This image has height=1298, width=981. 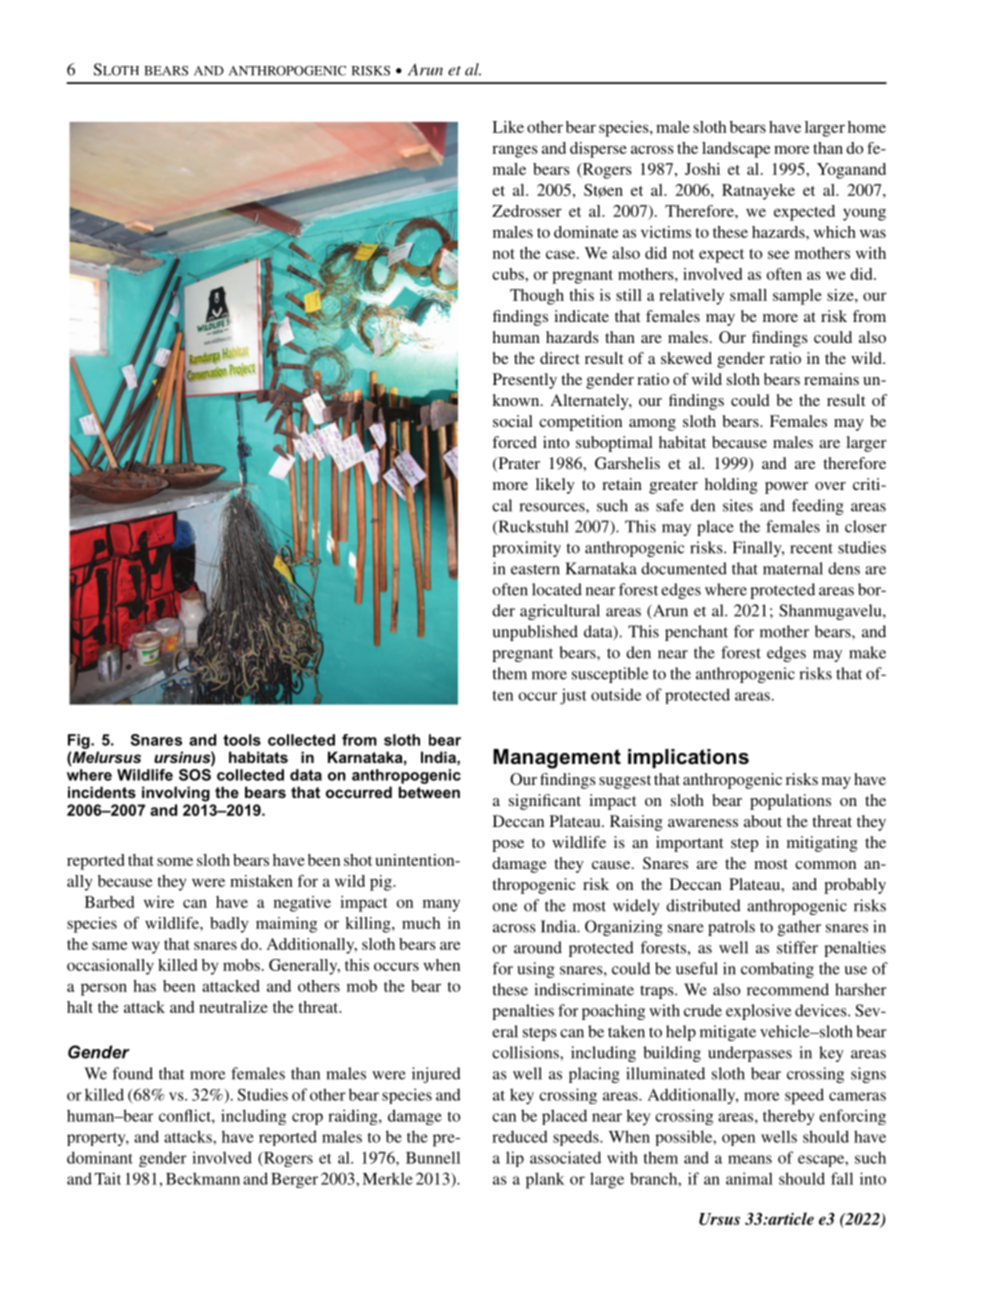 I want to click on landscape, so click(x=736, y=150).
